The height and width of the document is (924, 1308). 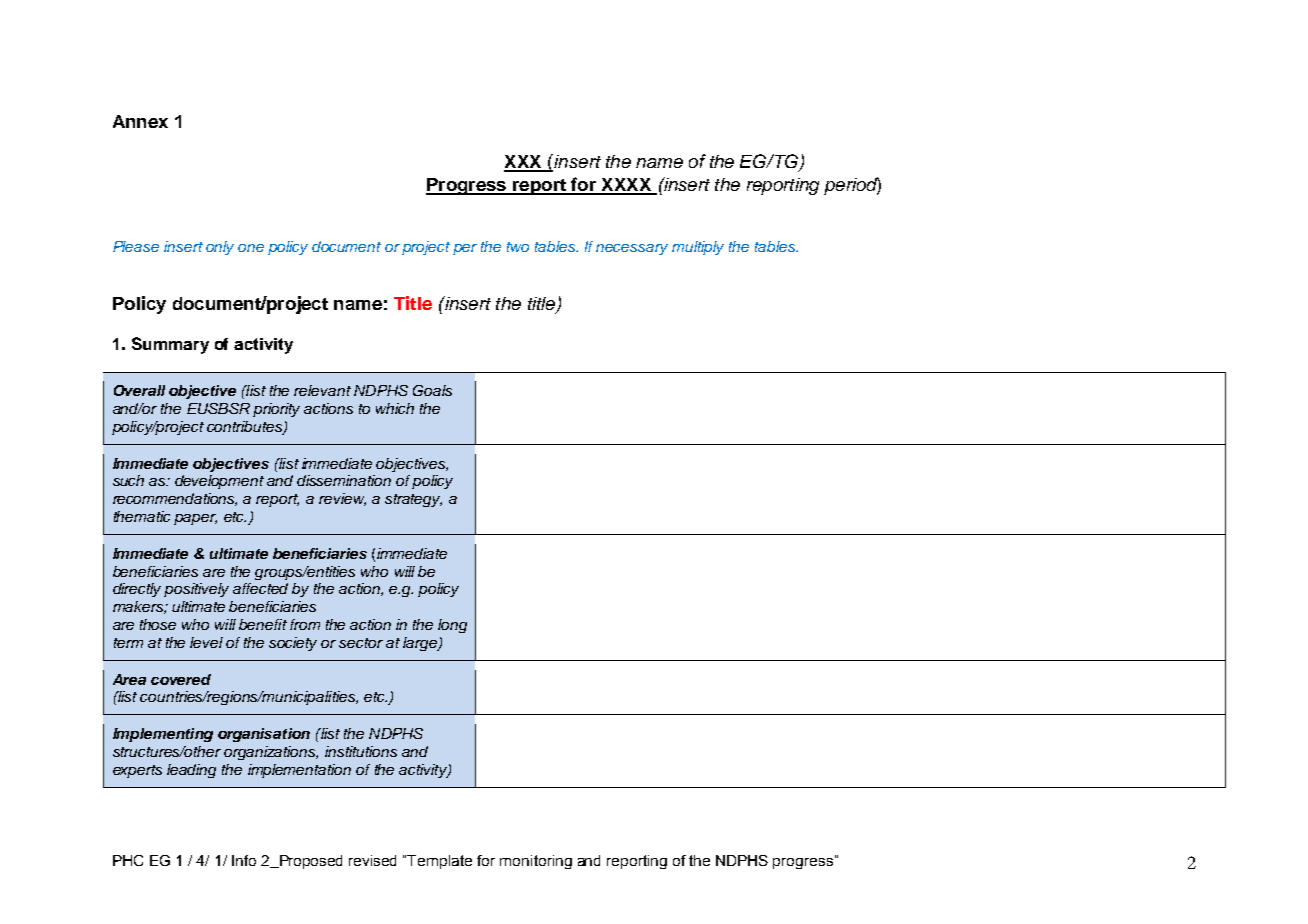 What do you see at coordinates (439, 862) in the document?
I see `Template` at bounding box center [439, 862].
